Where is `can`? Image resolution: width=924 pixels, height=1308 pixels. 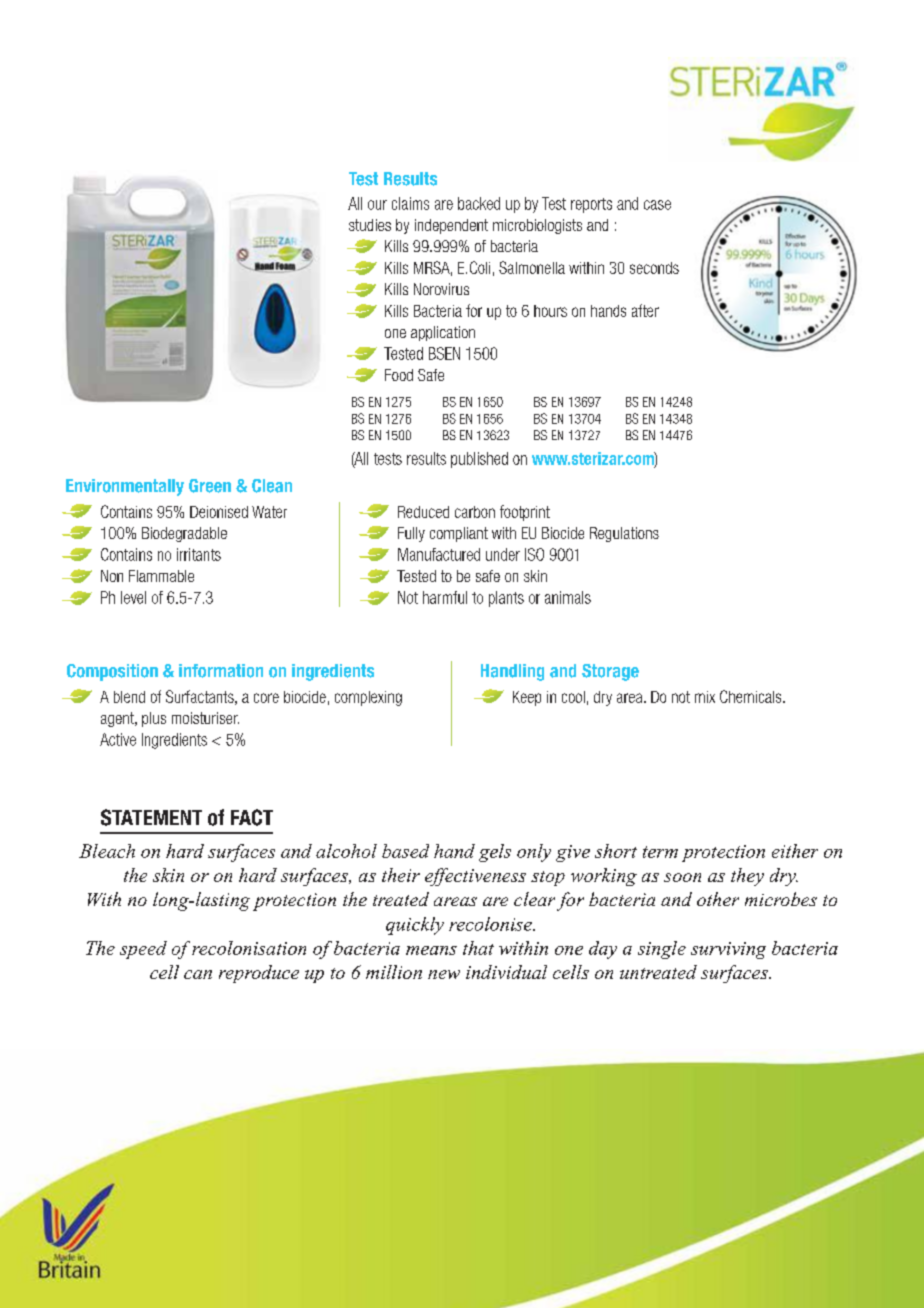 can is located at coordinates (198, 974).
